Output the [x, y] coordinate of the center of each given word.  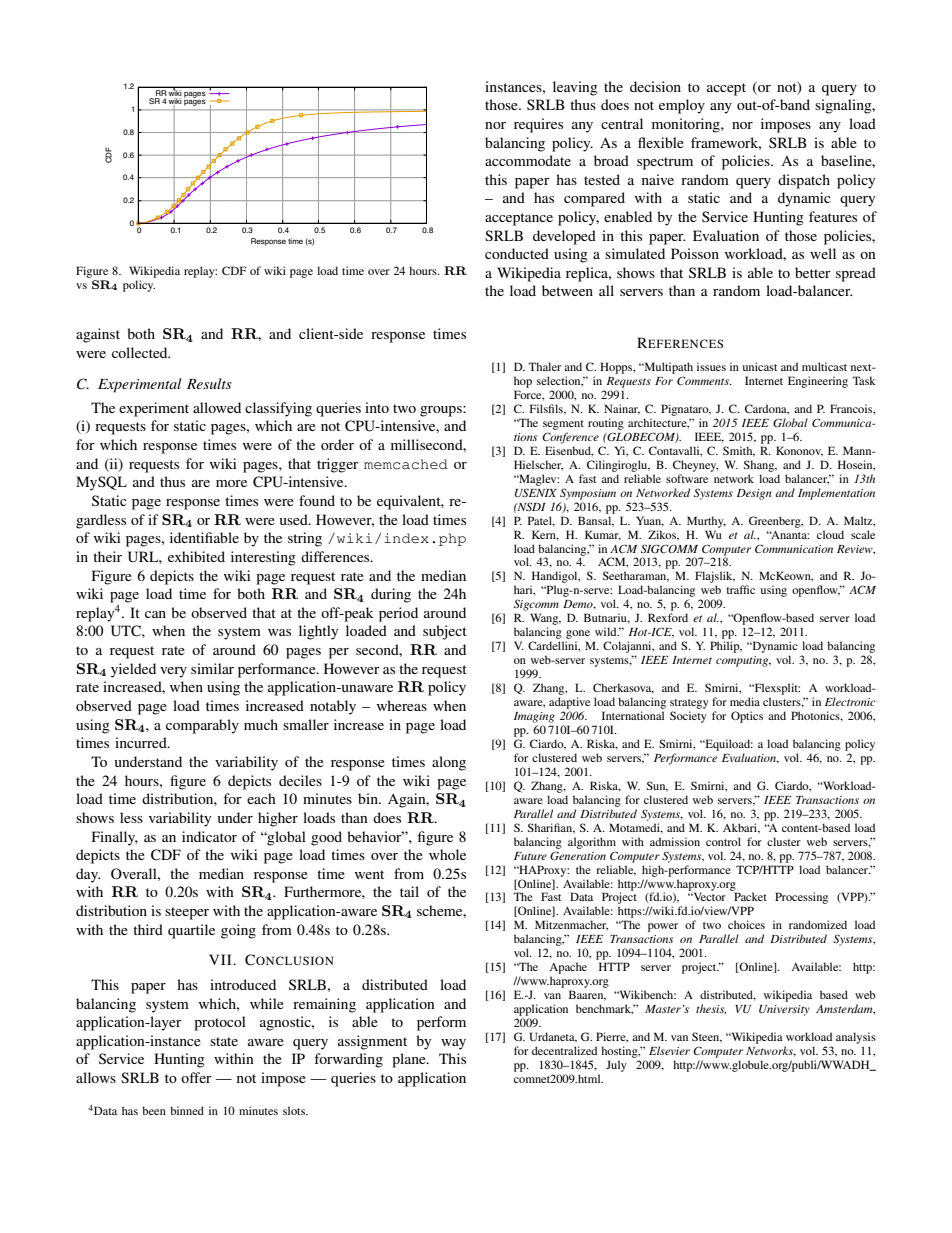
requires [538, 125]
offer [196, 1077]
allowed [217, 407]
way [453, 1044]
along [449, 763]
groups [442, 411]
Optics [747, 717]
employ [682, 106]
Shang [760, 466]
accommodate [528, 160]
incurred [142, 742]
